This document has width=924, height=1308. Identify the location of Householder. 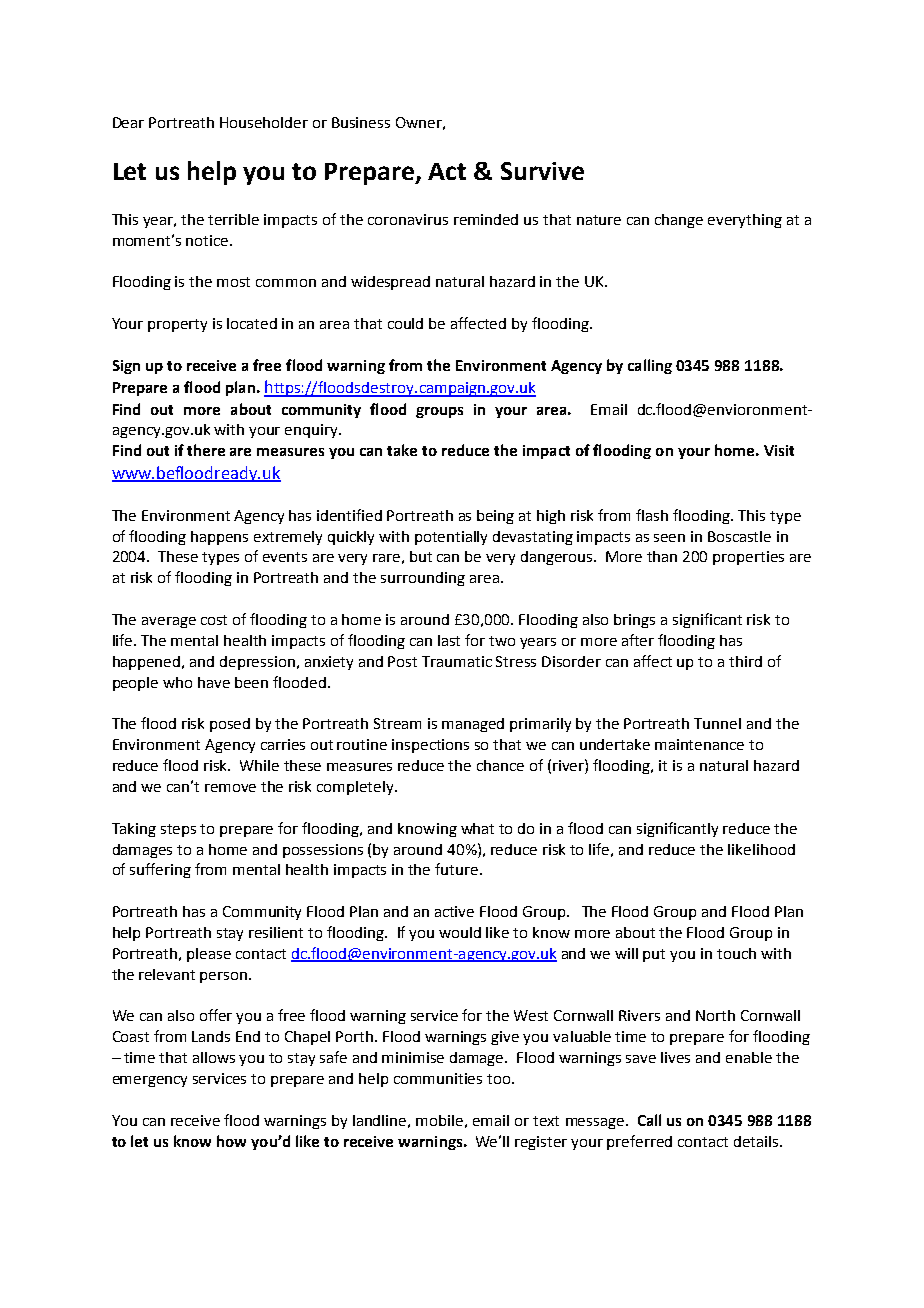
(264, 122).
